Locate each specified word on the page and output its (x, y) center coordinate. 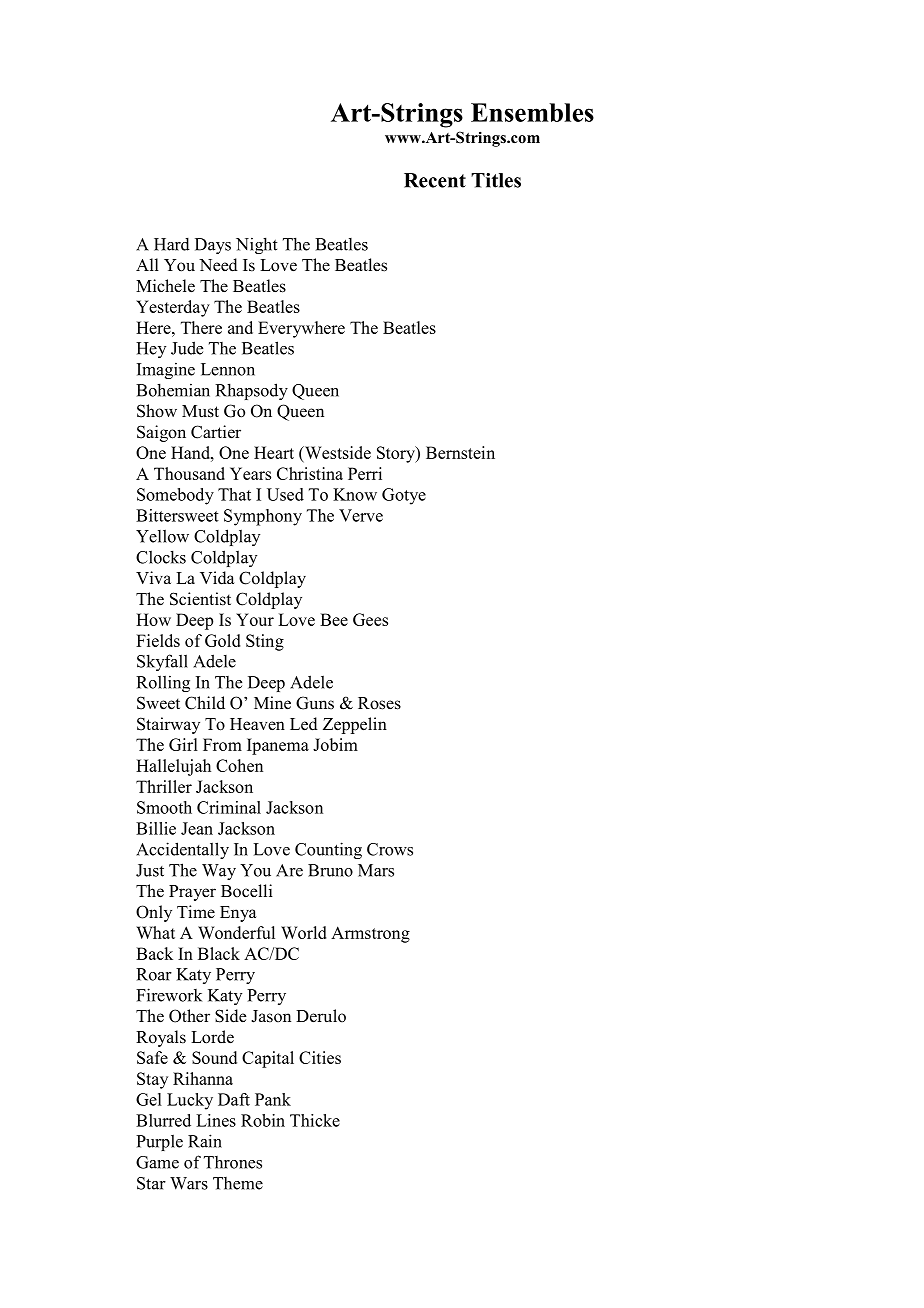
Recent (435, 180)
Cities (320, 1057)
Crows (390, 849)
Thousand (189, 473)
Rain (205, 1141)
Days (213, 246)
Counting (328, 850)
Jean (197, 828)
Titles (496, 180)
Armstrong (370, 934)
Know (355, 494)
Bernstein (460, 452)
